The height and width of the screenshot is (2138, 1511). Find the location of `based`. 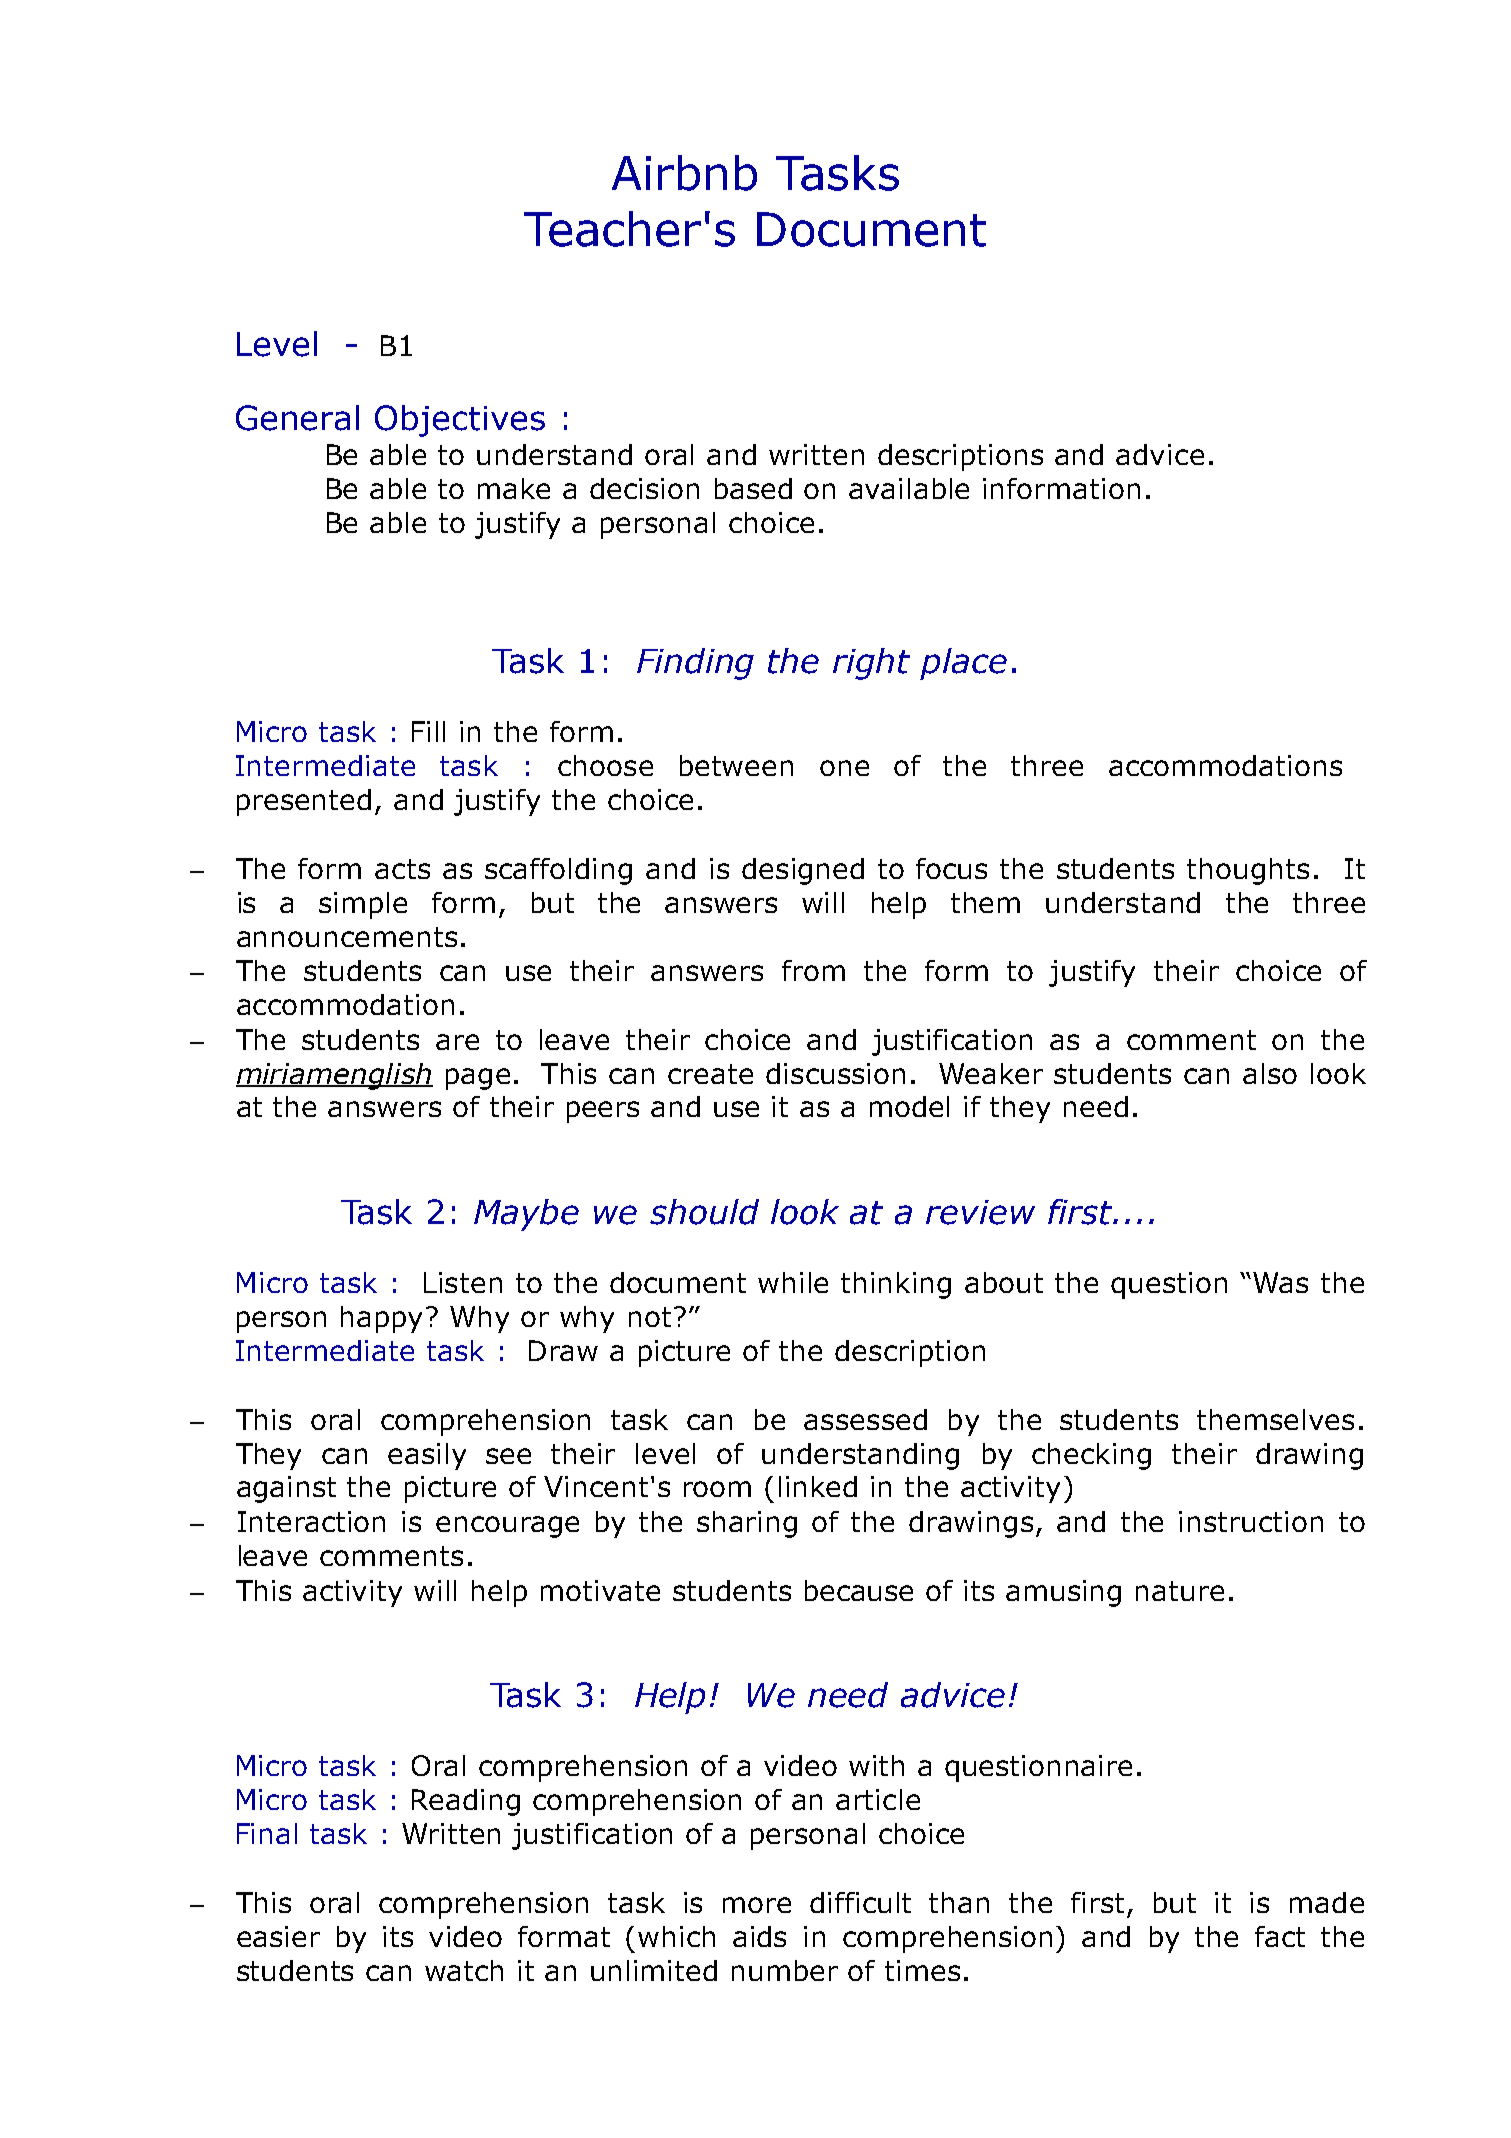

based is located at coordinates (753, 488).
